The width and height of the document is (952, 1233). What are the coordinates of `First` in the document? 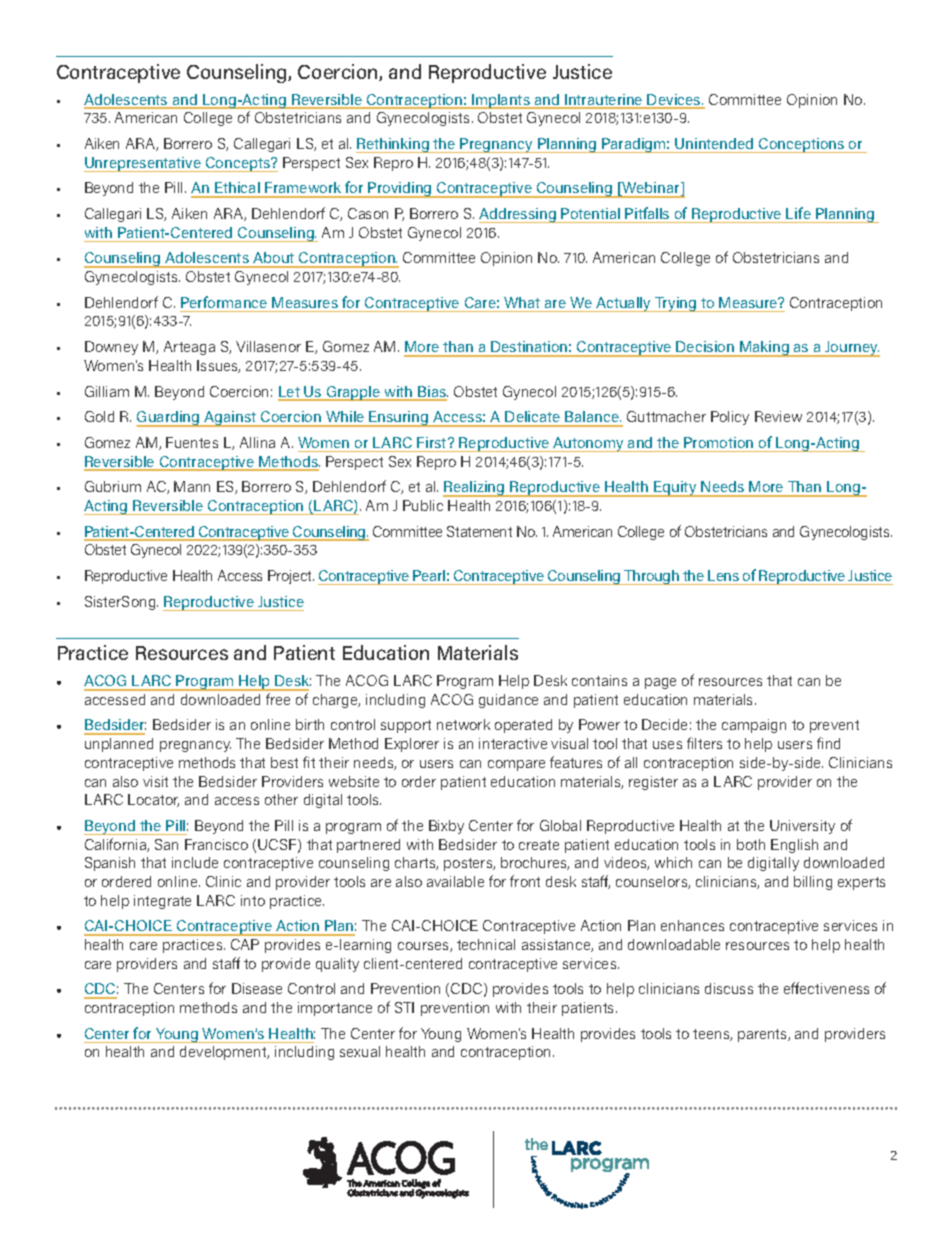 It's located at (433, 442).
